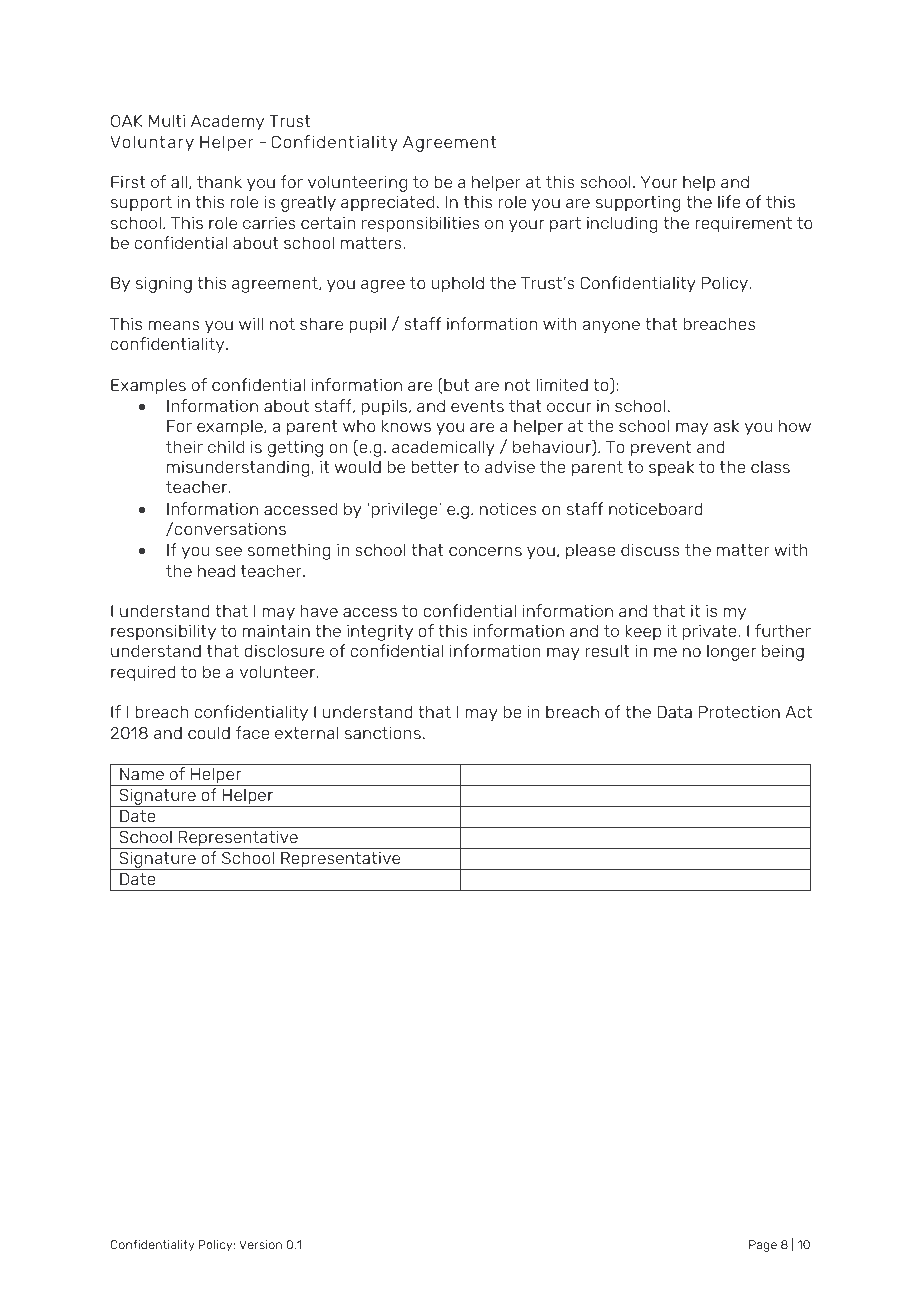 The height and width of the page is (1308, 924). What do you see at coordinates (763, 1246) in the page?
I see `Page` at bounding box center [763, 1246].
